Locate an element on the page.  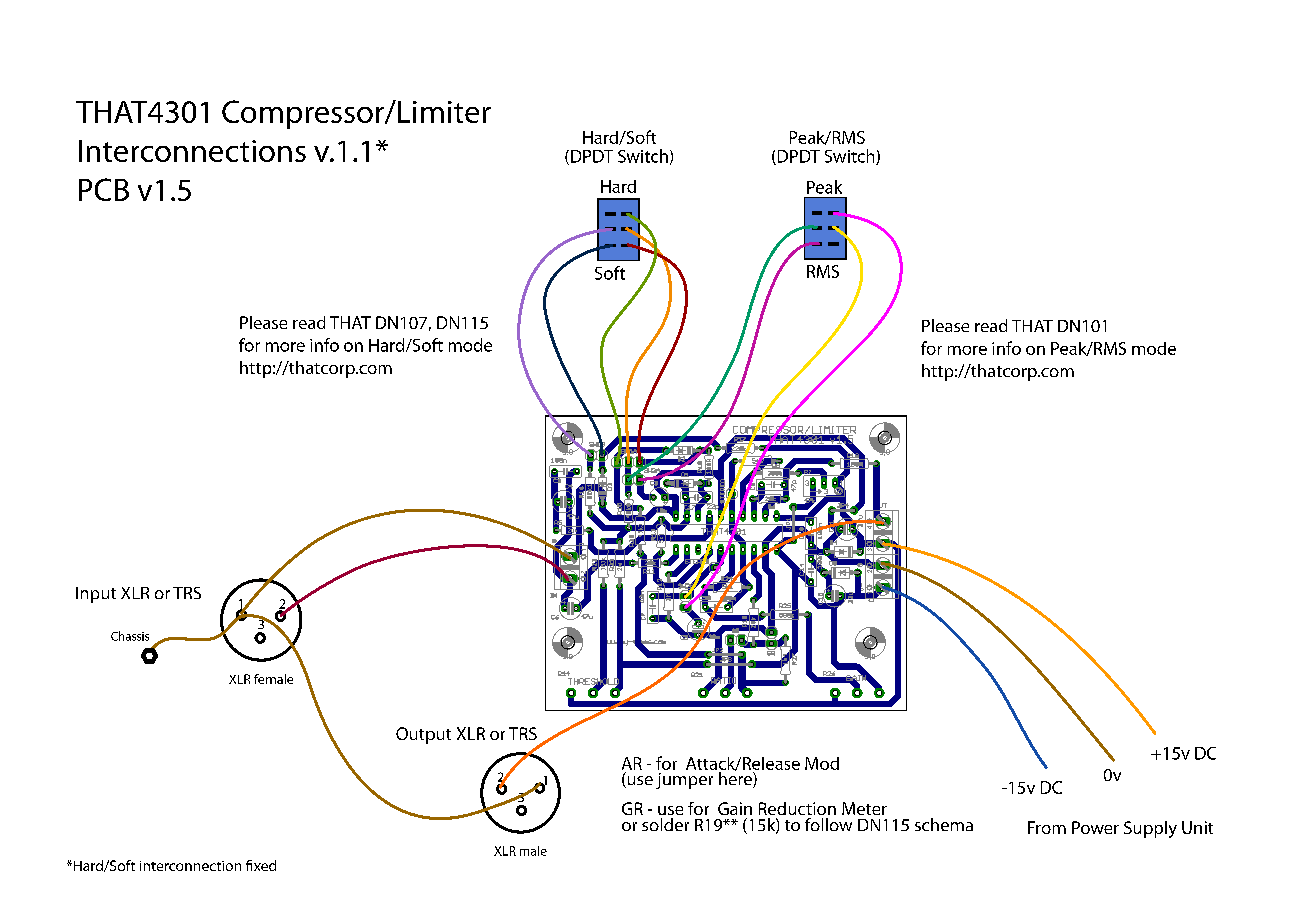
Chassis is located at coordinates (130, 636).
